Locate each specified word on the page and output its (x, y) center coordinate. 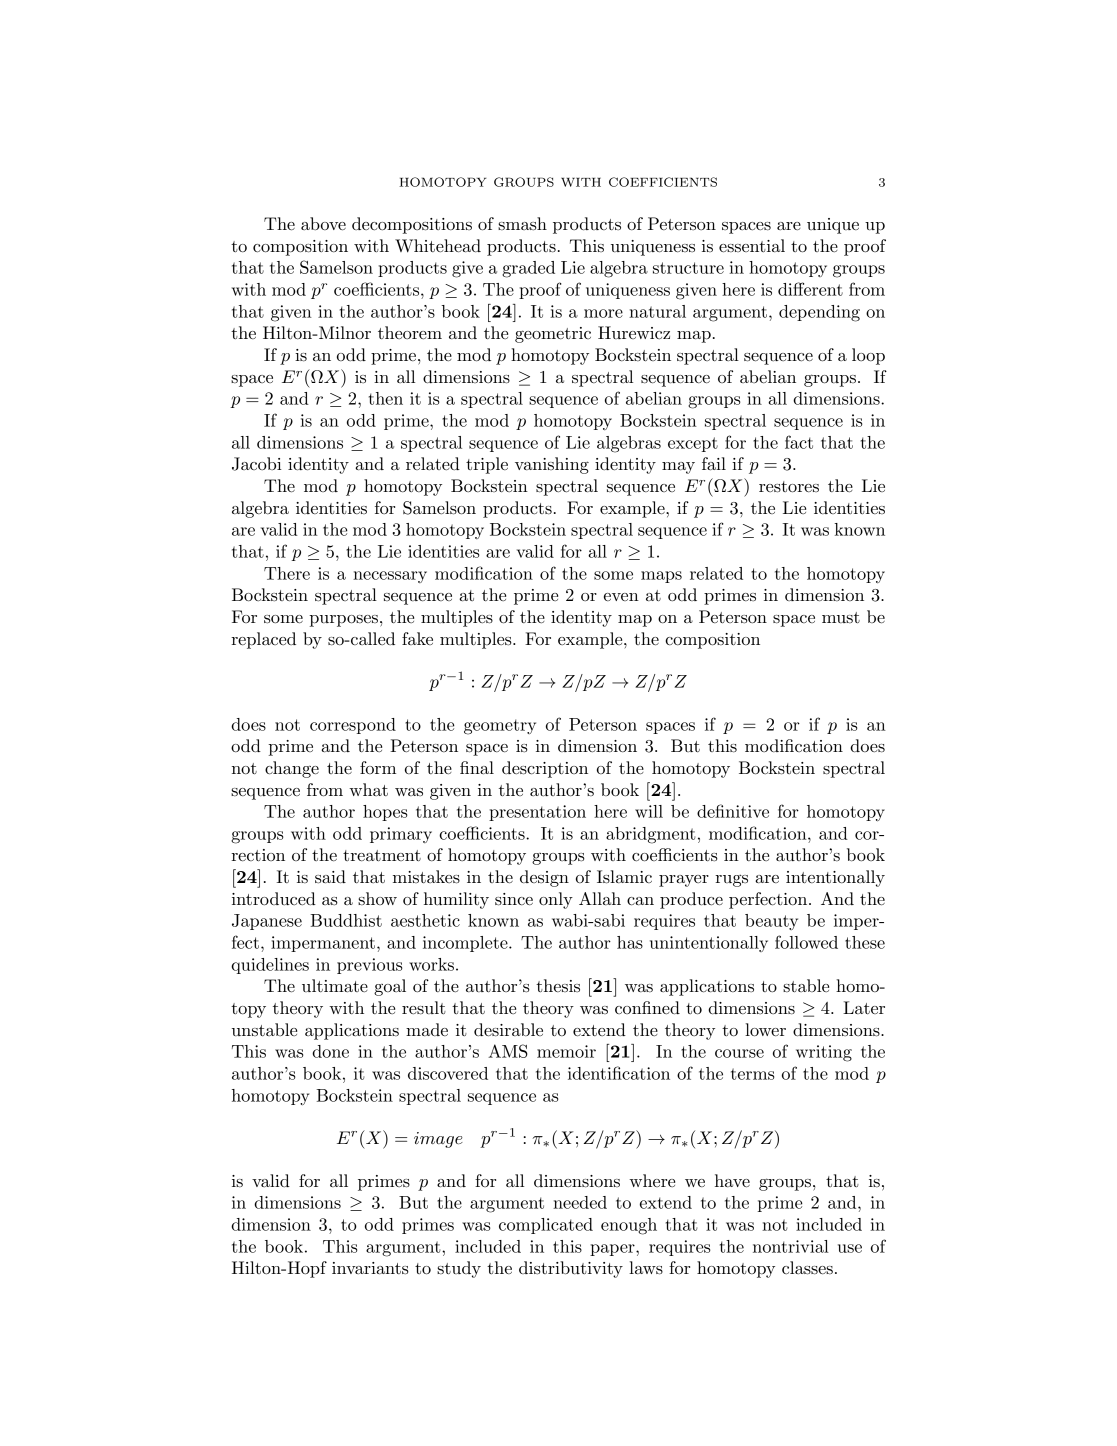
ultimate (335, 985)
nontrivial (791, 1246)
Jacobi (256, 464)
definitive (733, 811)
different (810, 289)
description (545, 769)
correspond (353, 726)
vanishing (552, 465)
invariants (370, 1268)
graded (528, 269)
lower (765, 1030)
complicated (546, 1226)
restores (789, 487)
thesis (558, 985)
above (323, 223)
